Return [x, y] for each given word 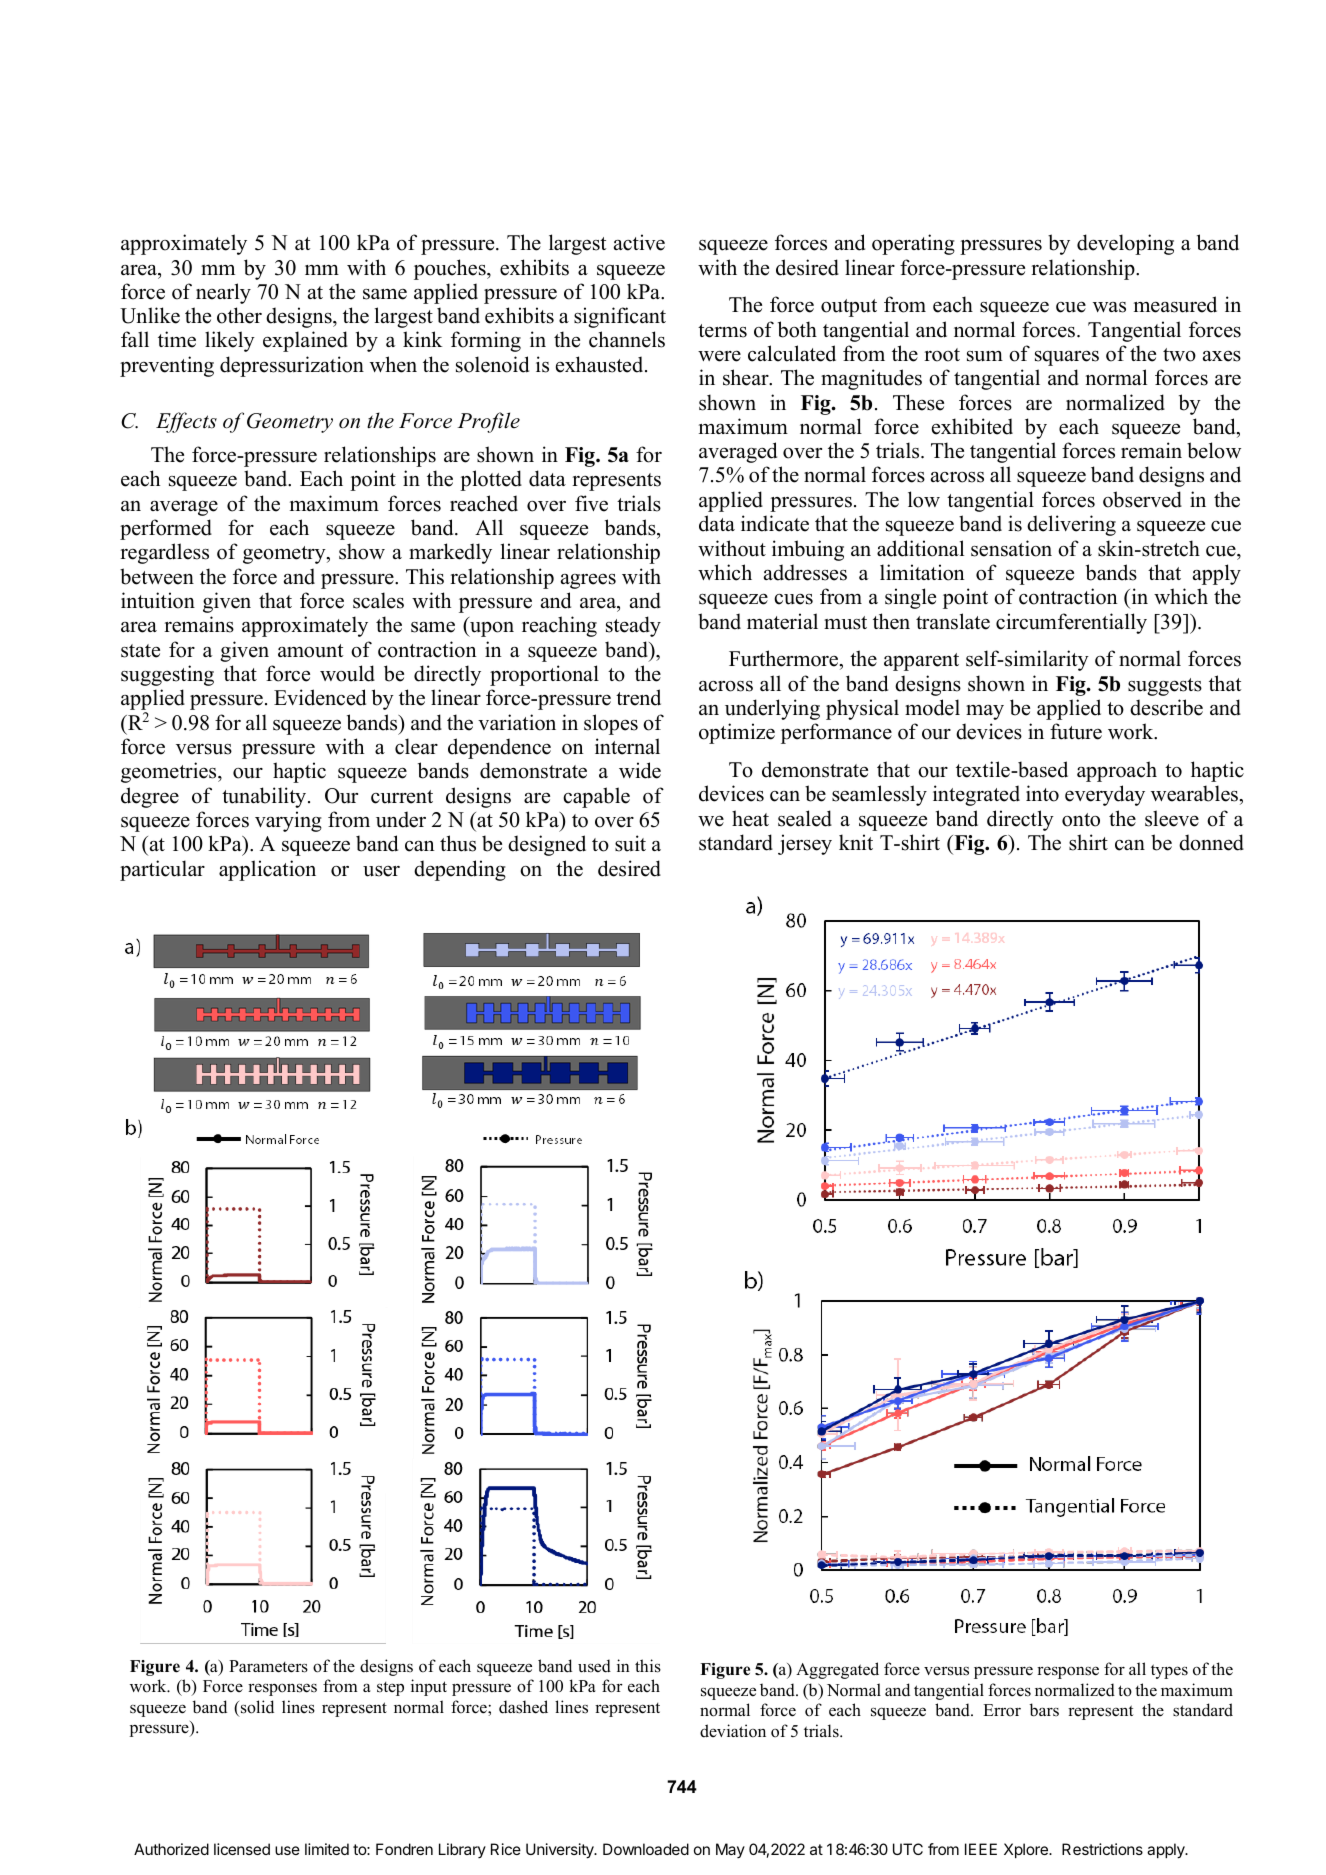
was [1109, 307]
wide [640, 770]
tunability [265, 797]
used [594, 1666]
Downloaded [646, 1849]
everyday [1105, 795]
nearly [223, 293]
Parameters [268, 1666]
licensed [242, 1849]
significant [620, 317]
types [1169, 1671]
